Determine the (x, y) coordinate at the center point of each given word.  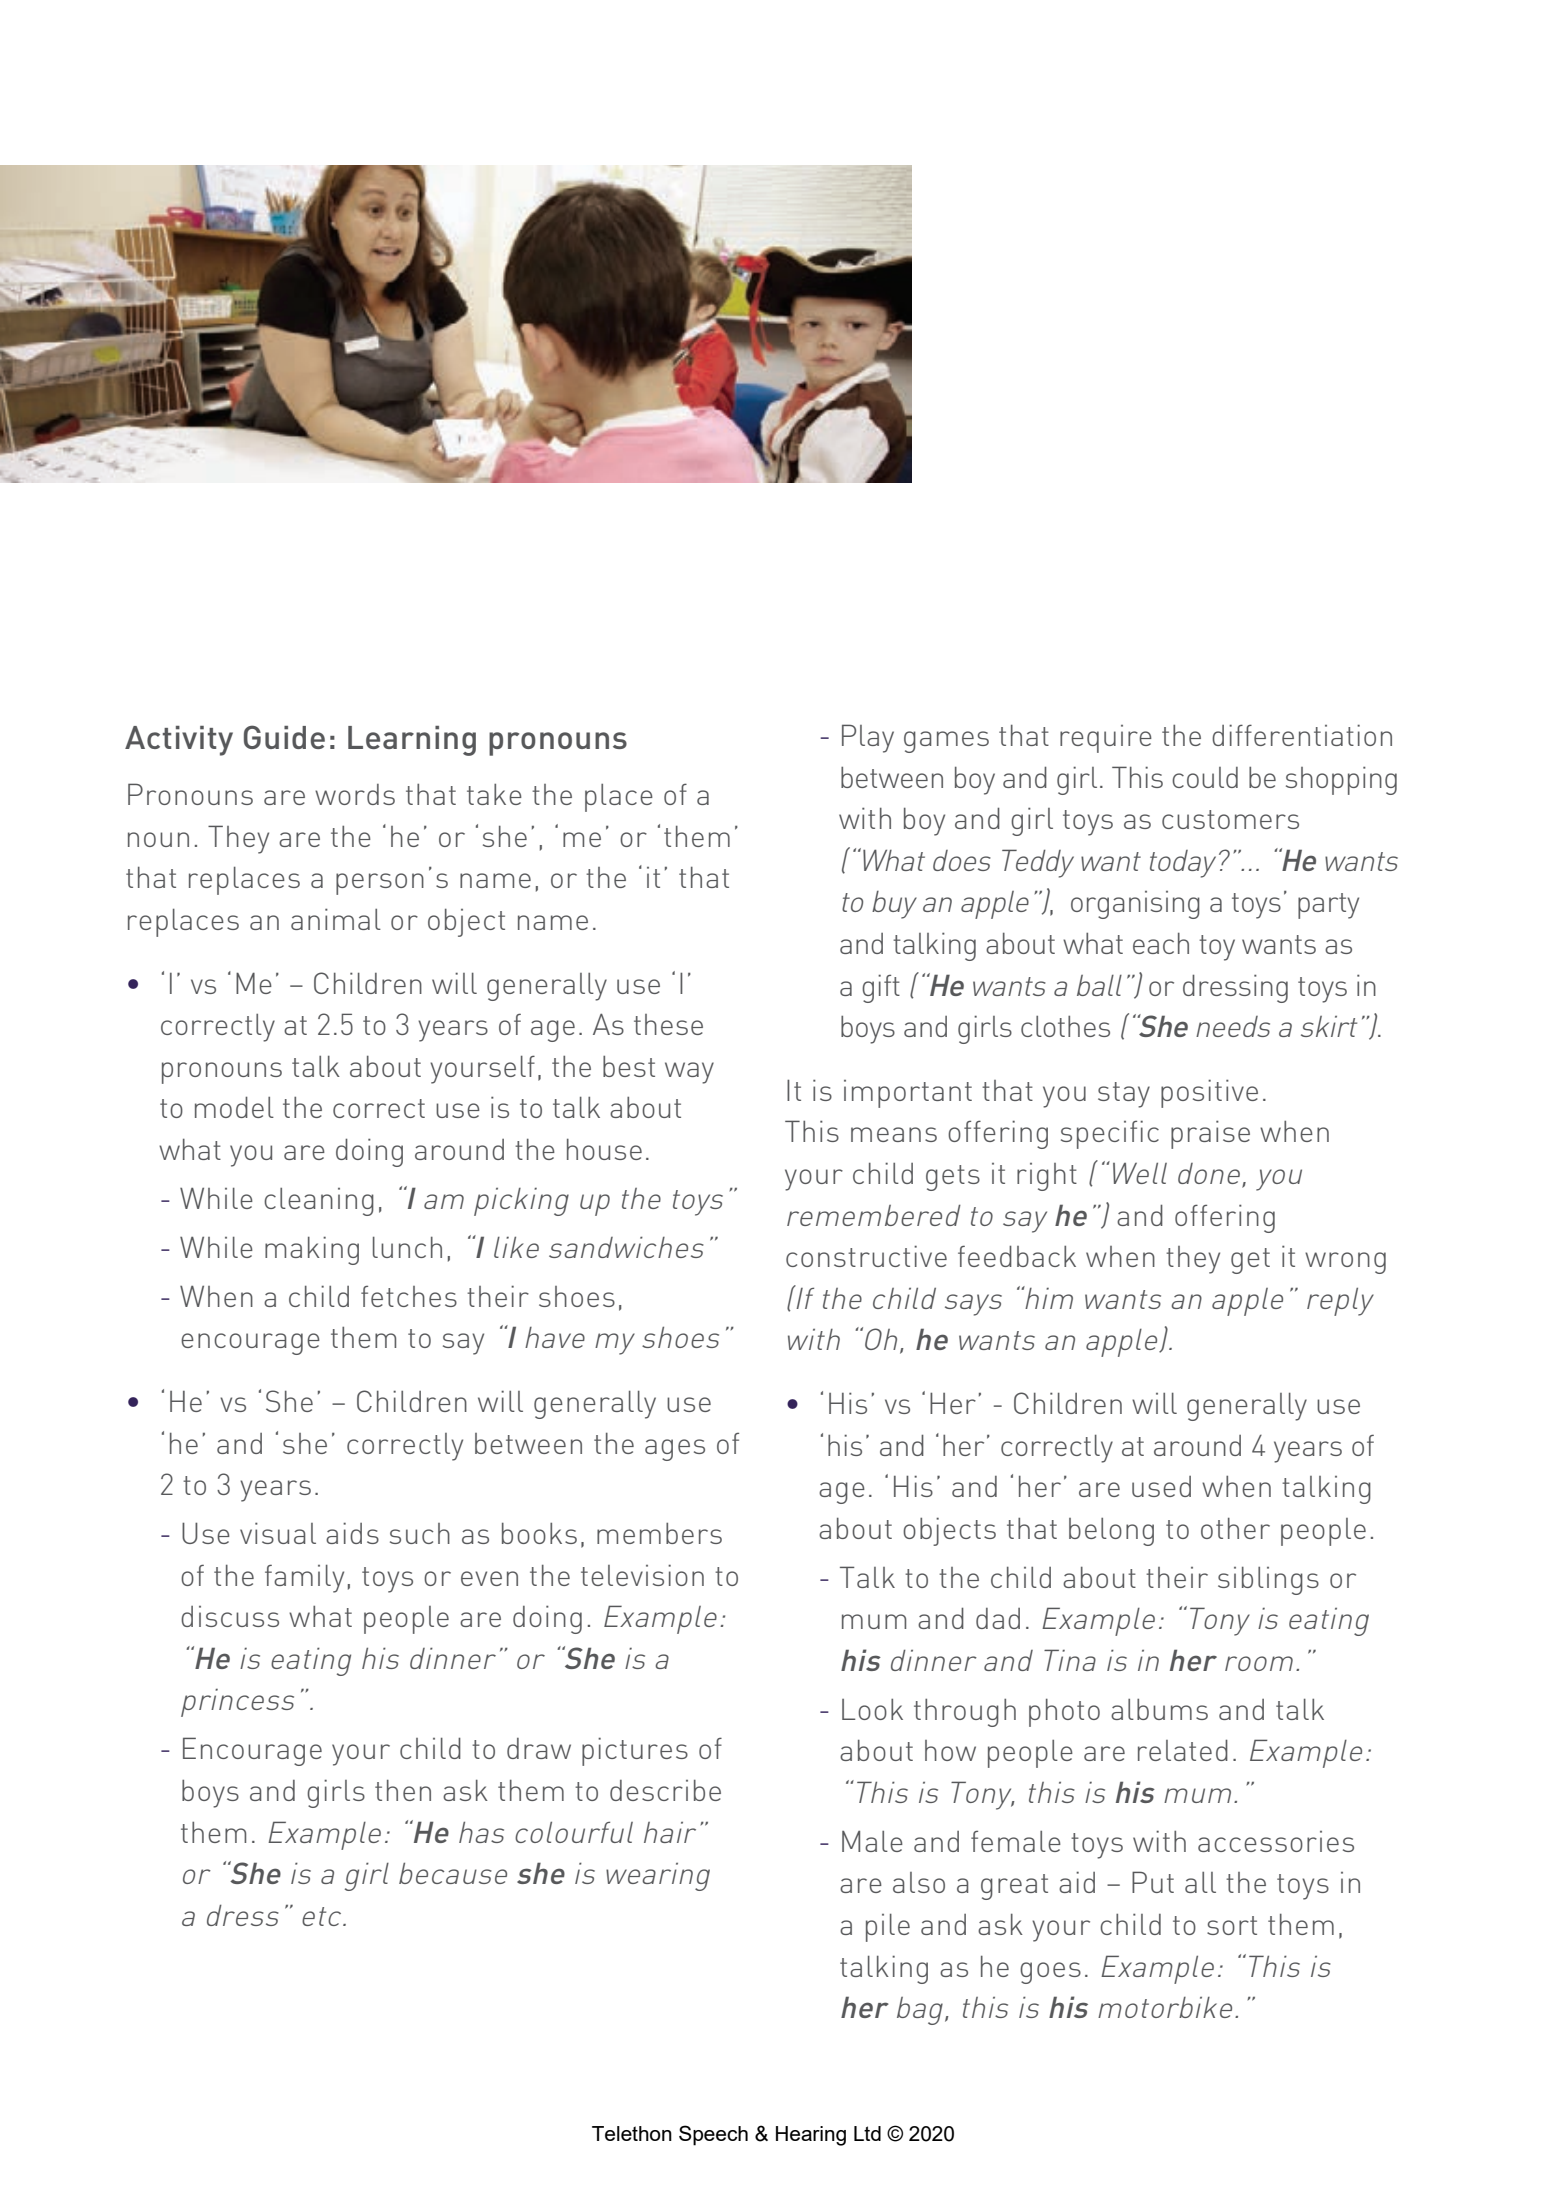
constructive (866, 1256)
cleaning (319, 1202)
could (1205, 777)
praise (1210, 1134)
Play (868, 738)
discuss (230, 1616)
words (355, 794)
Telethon (632, 2133)
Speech (713, 2135)
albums (1159, 1709)
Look (872, 1709)
